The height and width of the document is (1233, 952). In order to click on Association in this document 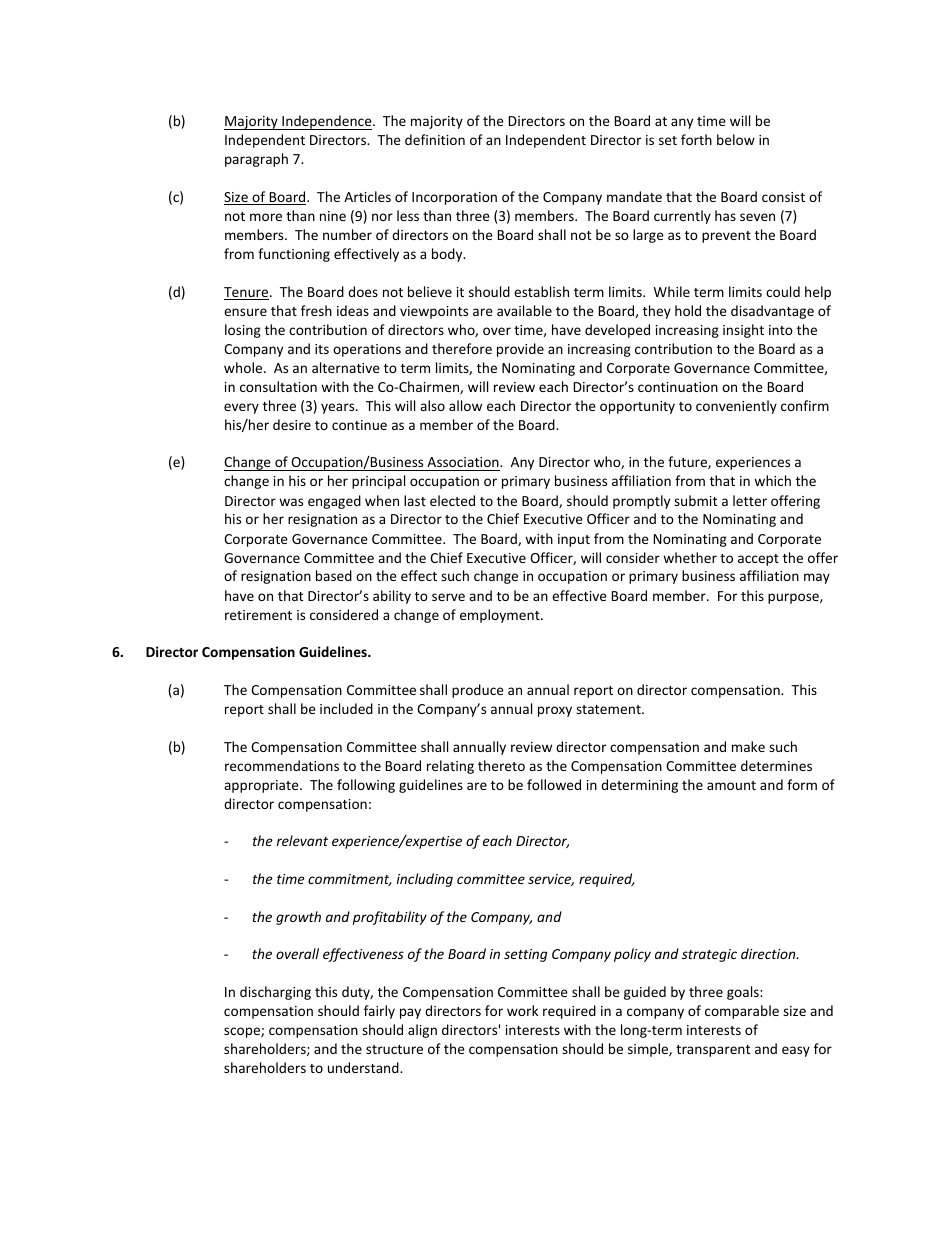, I will do `click(463, 464)`.
